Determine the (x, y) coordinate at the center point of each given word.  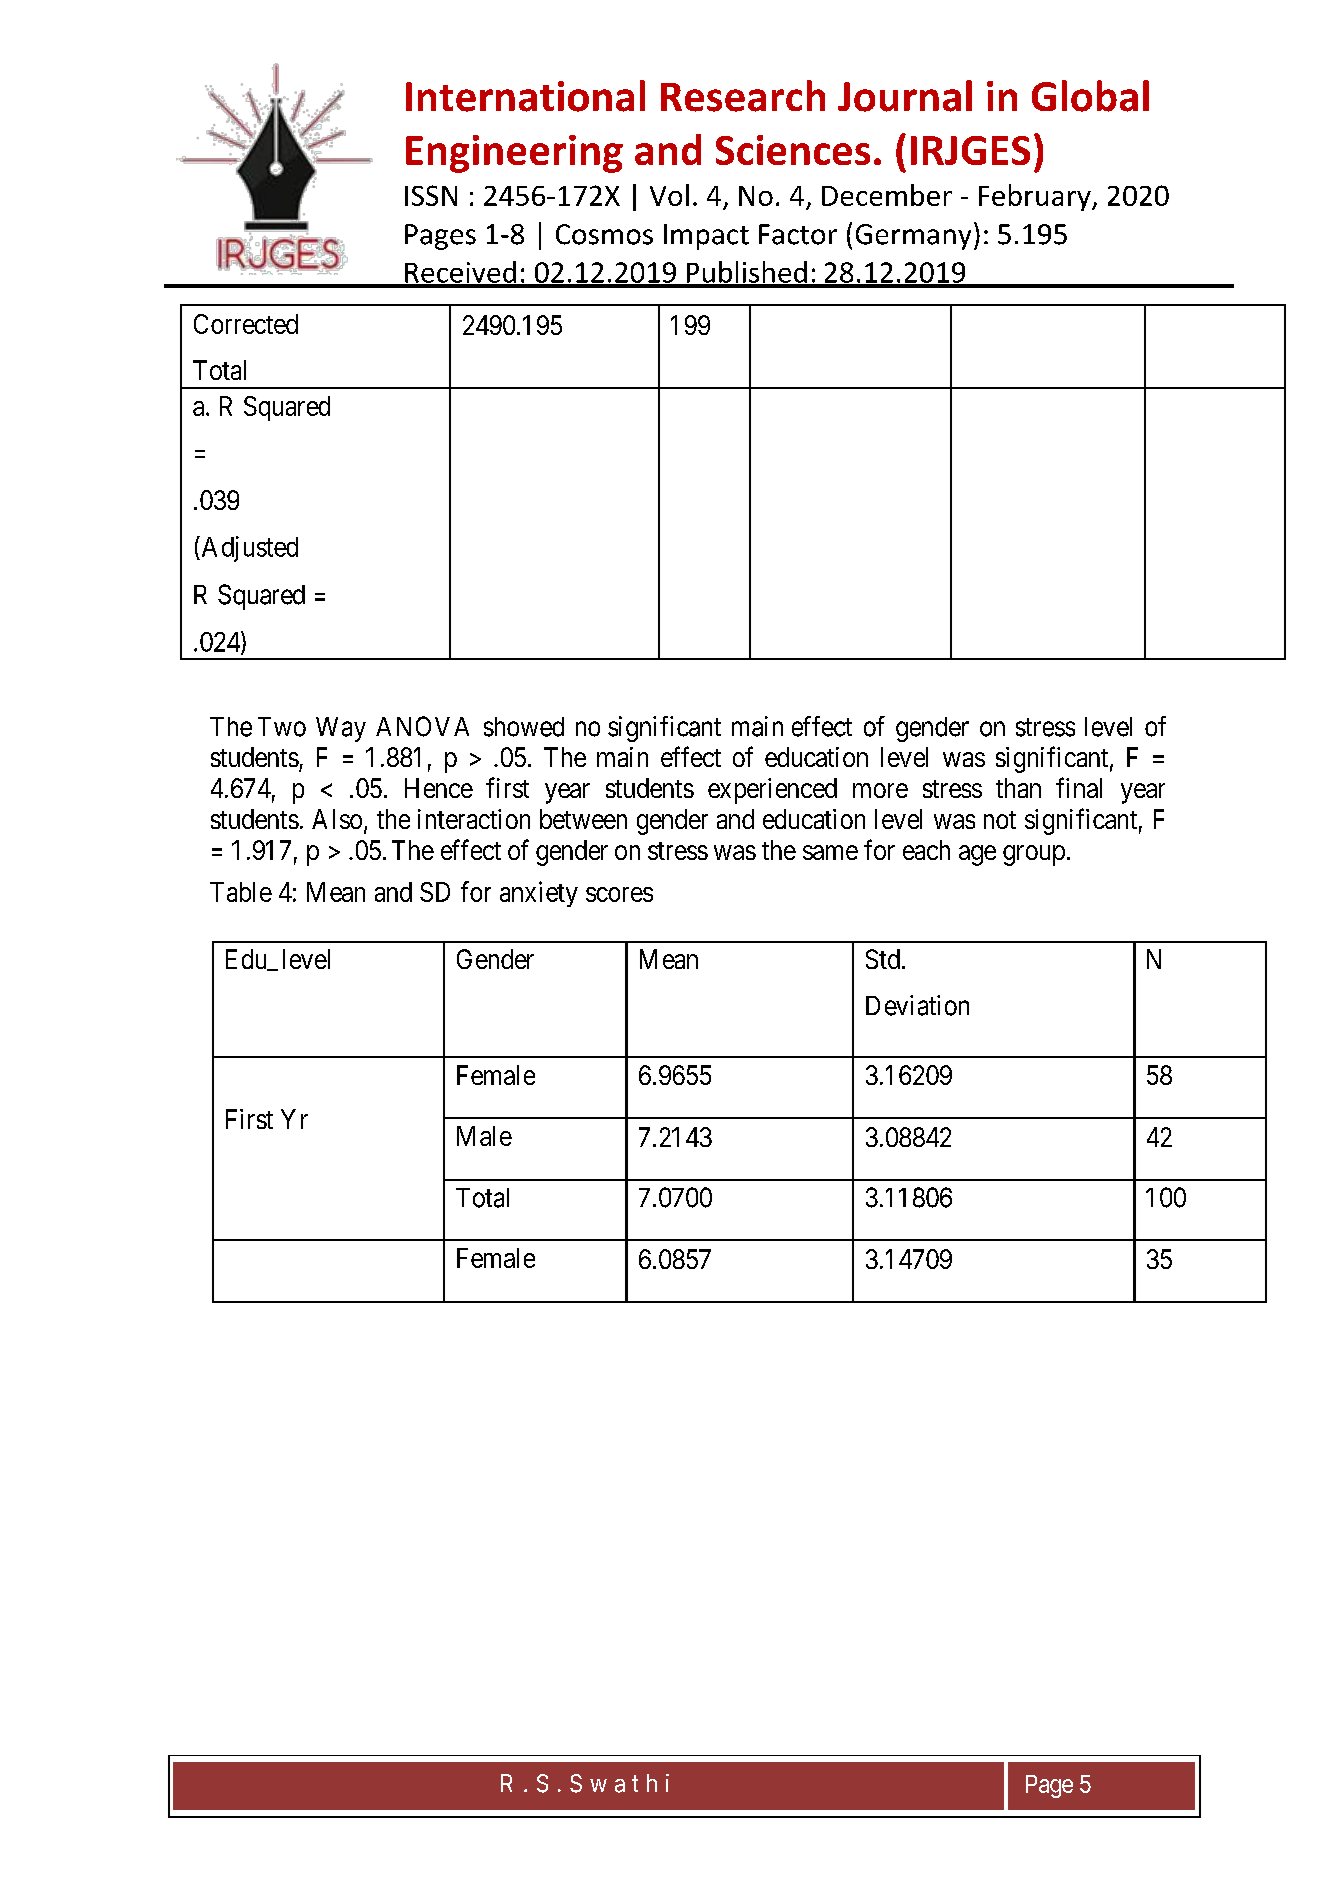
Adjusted (248, 549)
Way (341, 729)
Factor (798, 234)
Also (337, 819)
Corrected (246, 324)
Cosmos (604, 234)
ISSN (431, 195)
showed (524, 727)
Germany (913, 237)
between (583, 819)
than (1018, 788)
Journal (905, 96)
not (1000, 820)
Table (241, 892)
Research (743, 96)
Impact (706, 237)
